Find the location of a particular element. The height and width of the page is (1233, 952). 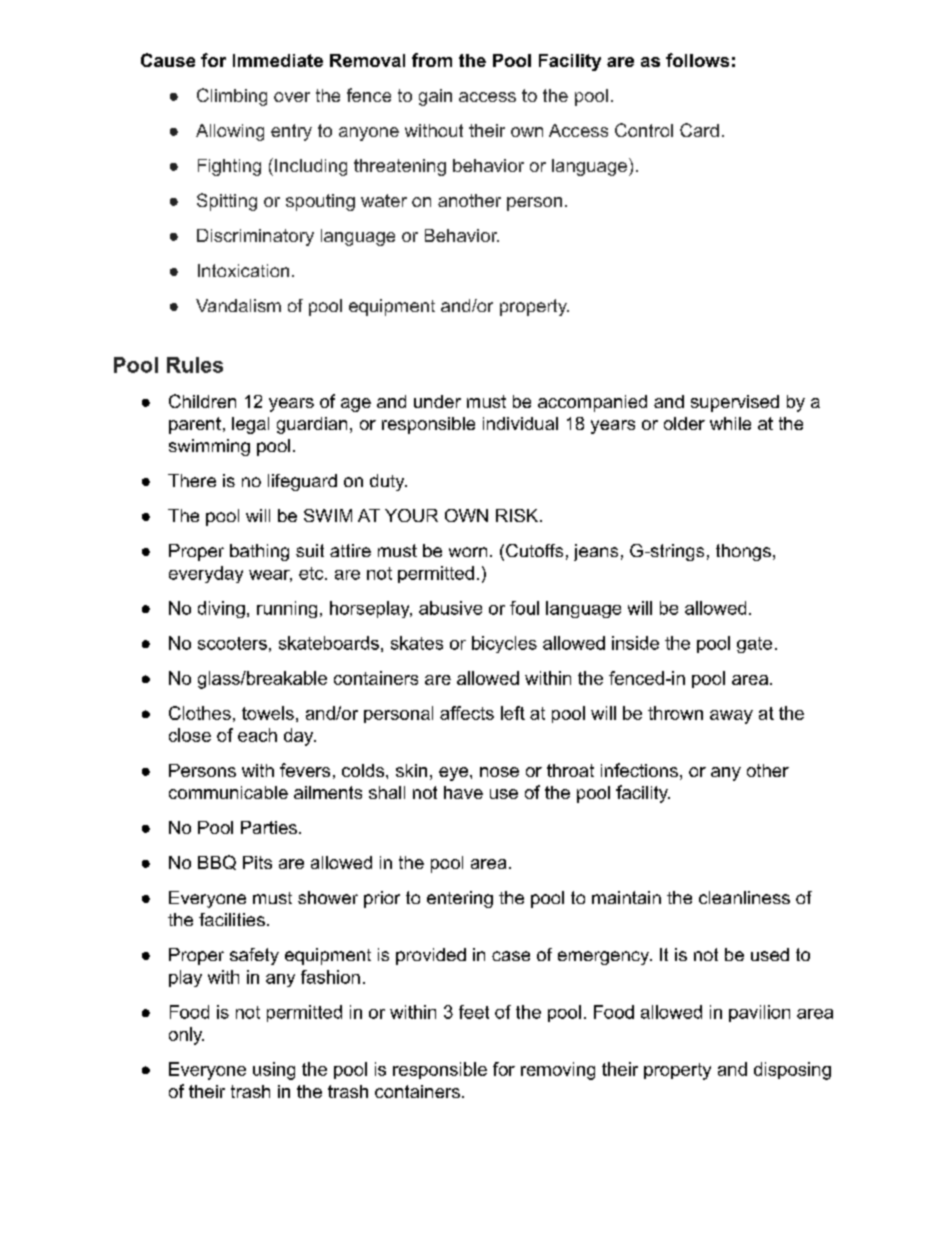

Climbing is located at coordinates (232, 97).
